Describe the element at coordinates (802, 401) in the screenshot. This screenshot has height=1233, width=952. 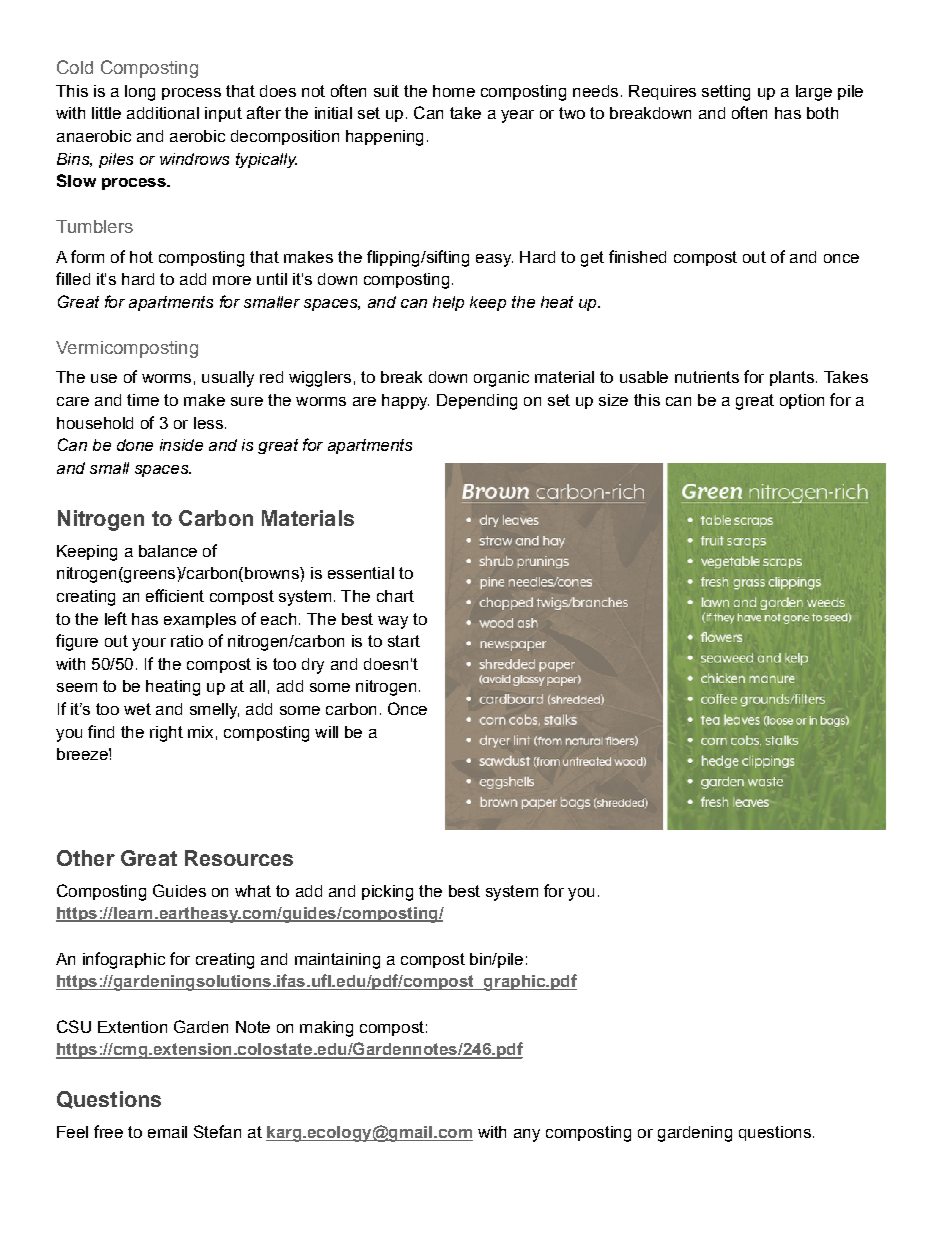
I see `option` at that location.
